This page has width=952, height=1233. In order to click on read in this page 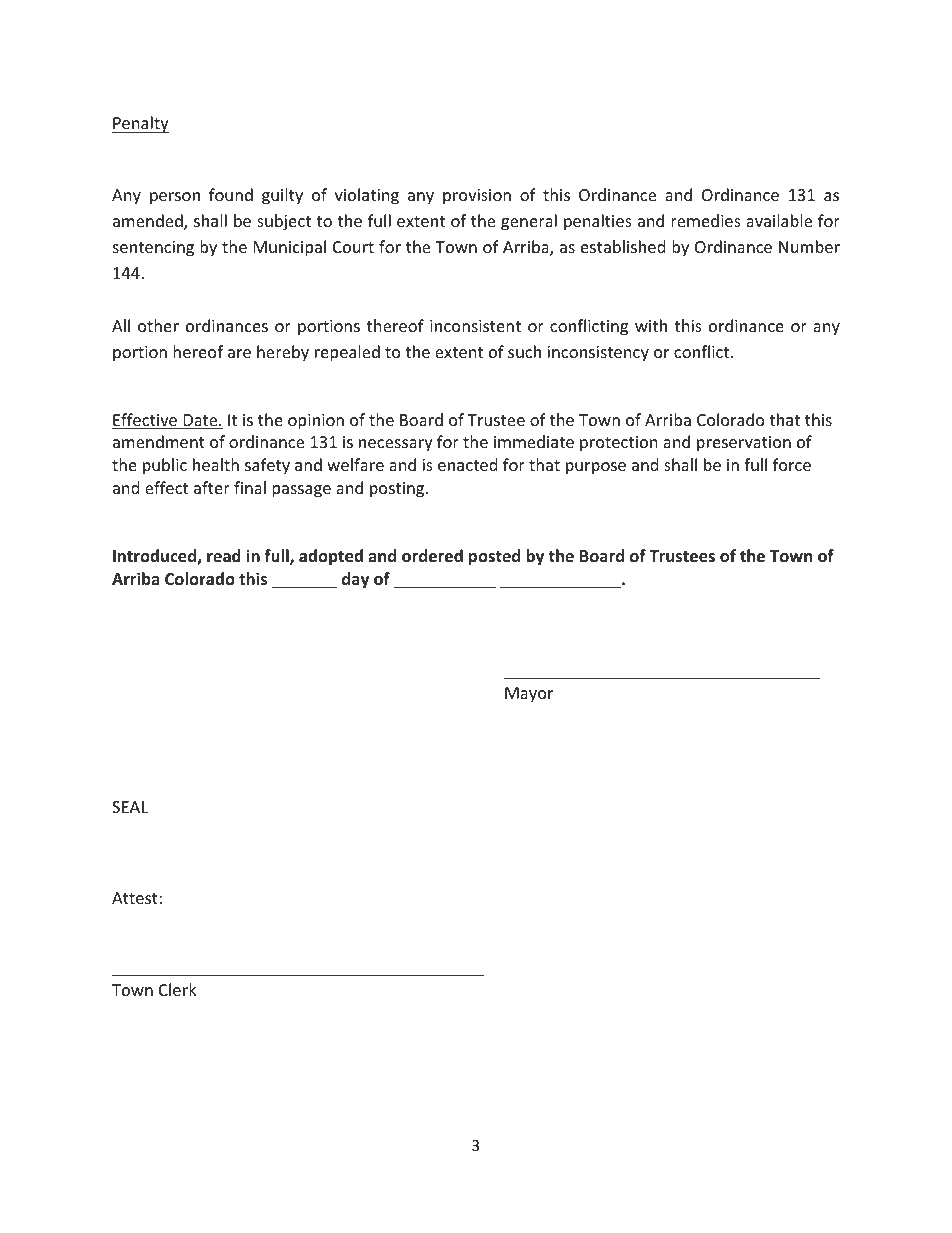, I will do `click(224, 555)`.
